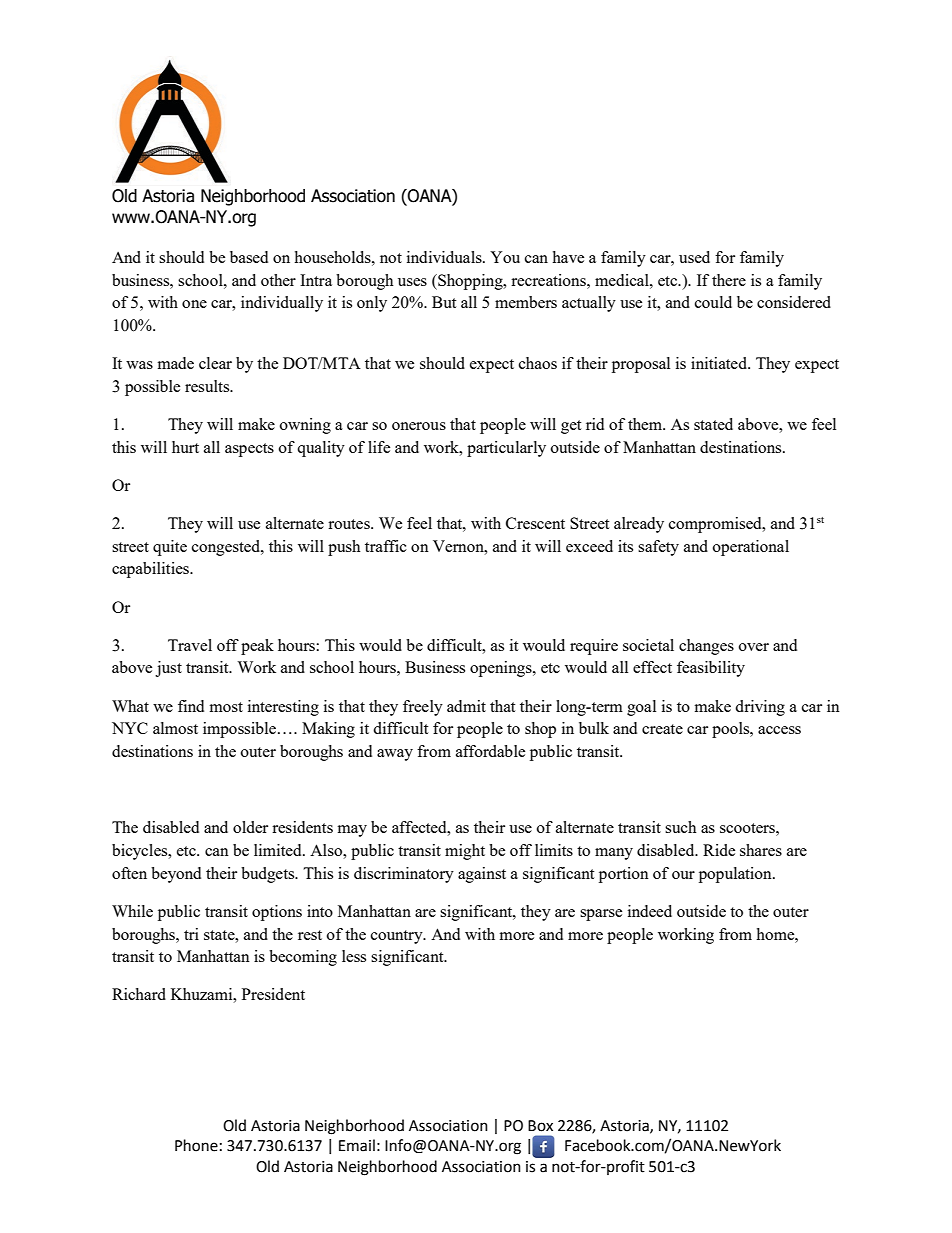  What do you see at coordinates (706, 647) in the page?
I see `changes` at bounding box center [706, 647].
